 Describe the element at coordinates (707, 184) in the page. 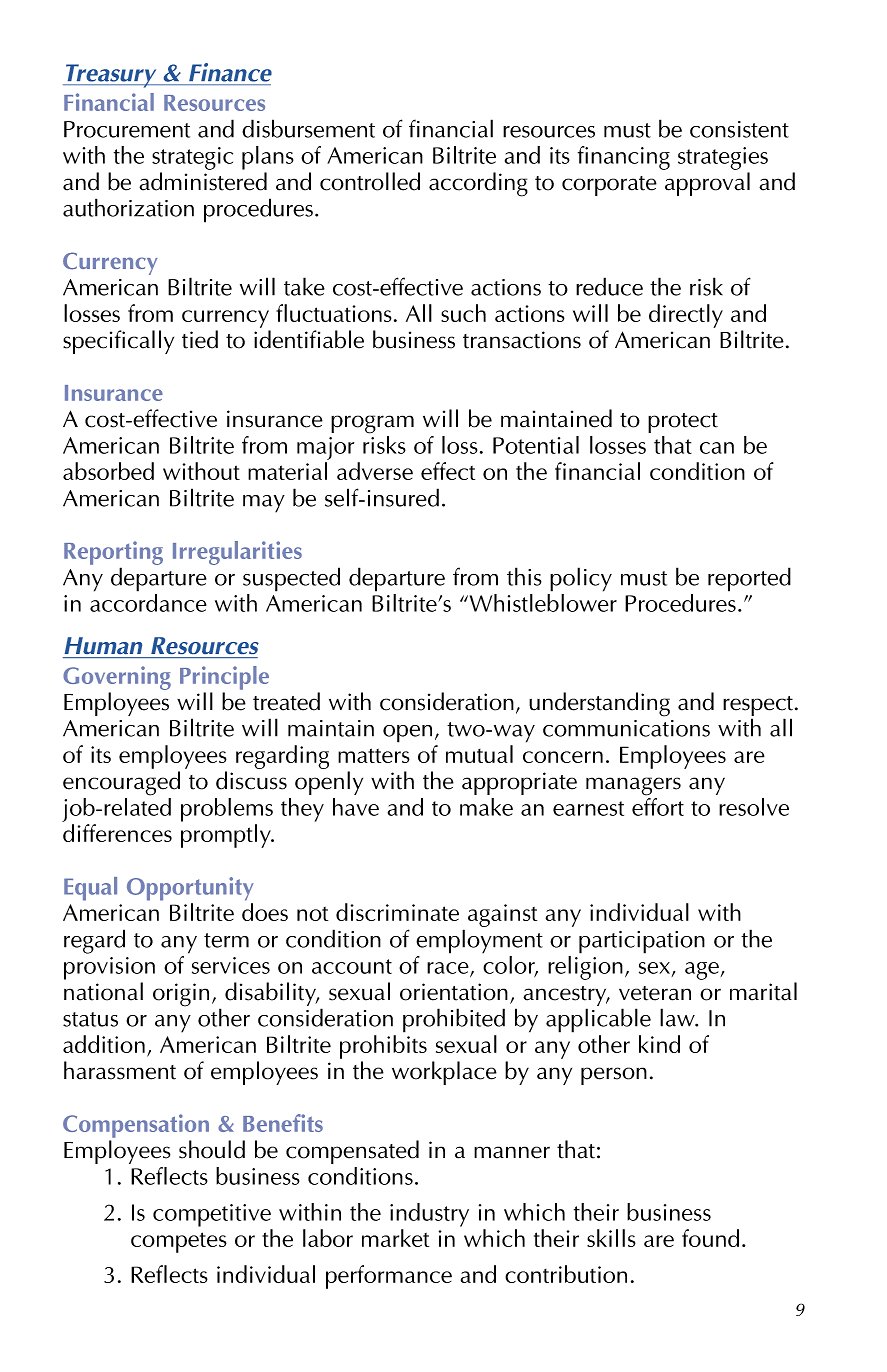

I see `approval` at that location.
